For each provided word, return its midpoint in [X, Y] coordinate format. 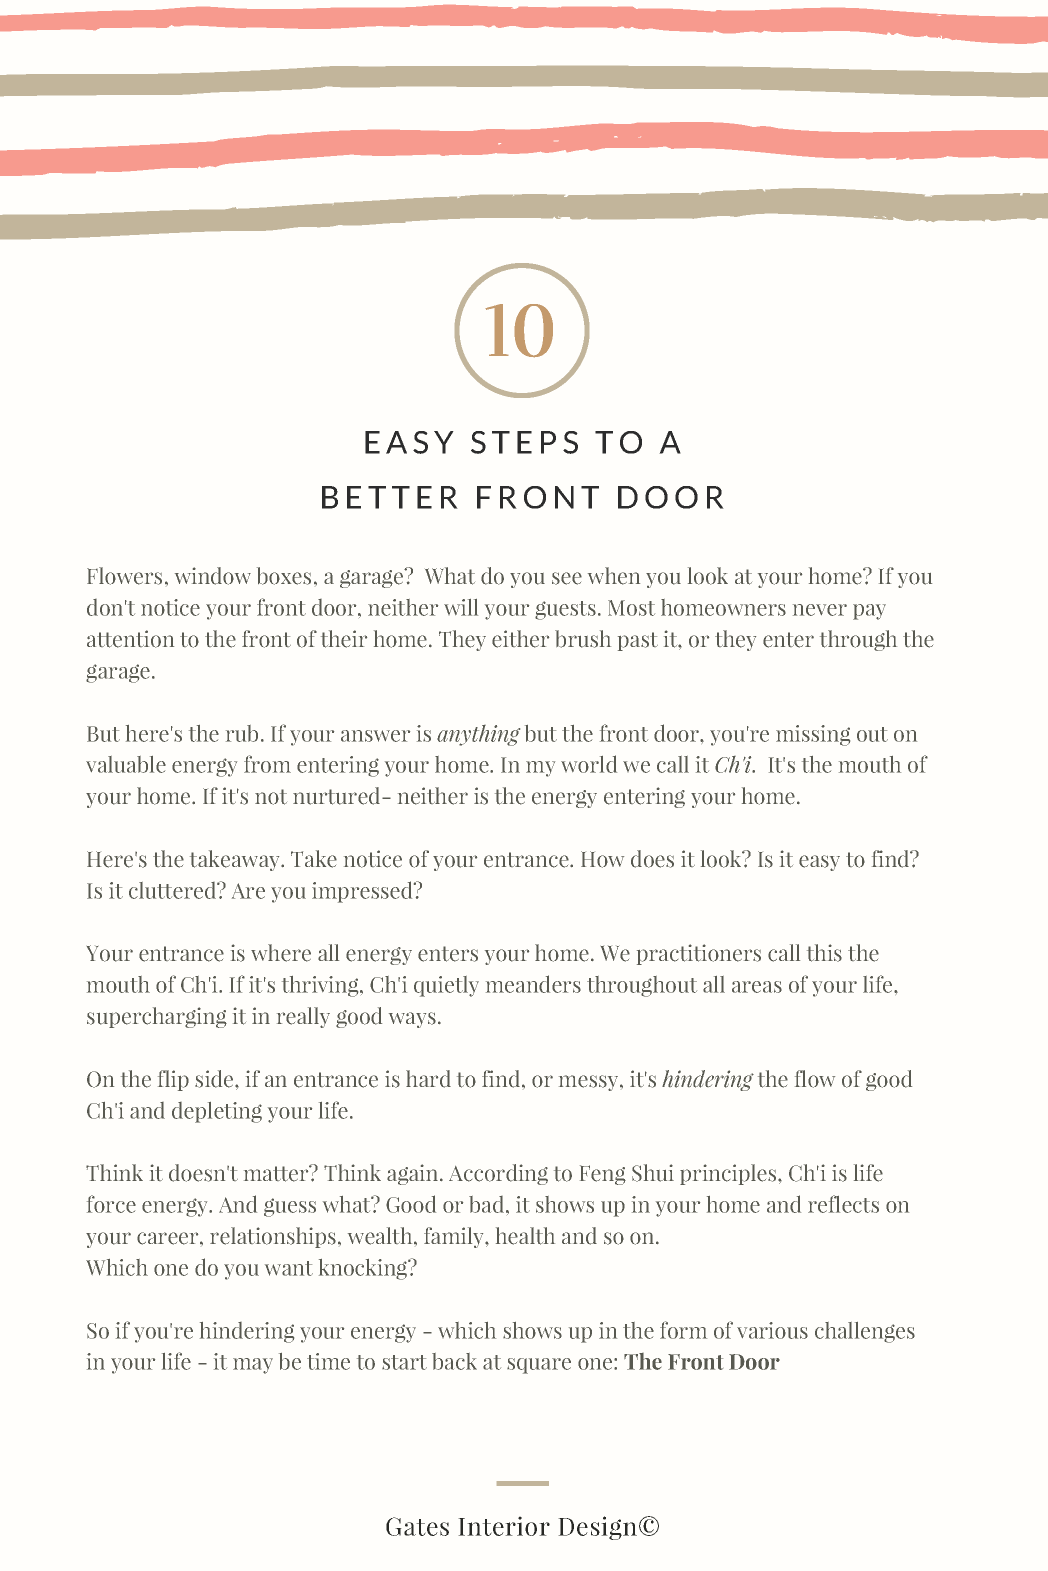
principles [729, 1174]
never [820, 610]
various [772, 1330]
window [213, 576]
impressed [363, 892]
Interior [504, 1526]
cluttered [174, 890]
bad [488, 1204]
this [824, 953]
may [253, 1366]
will [461, 607]
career [169, 1238]
